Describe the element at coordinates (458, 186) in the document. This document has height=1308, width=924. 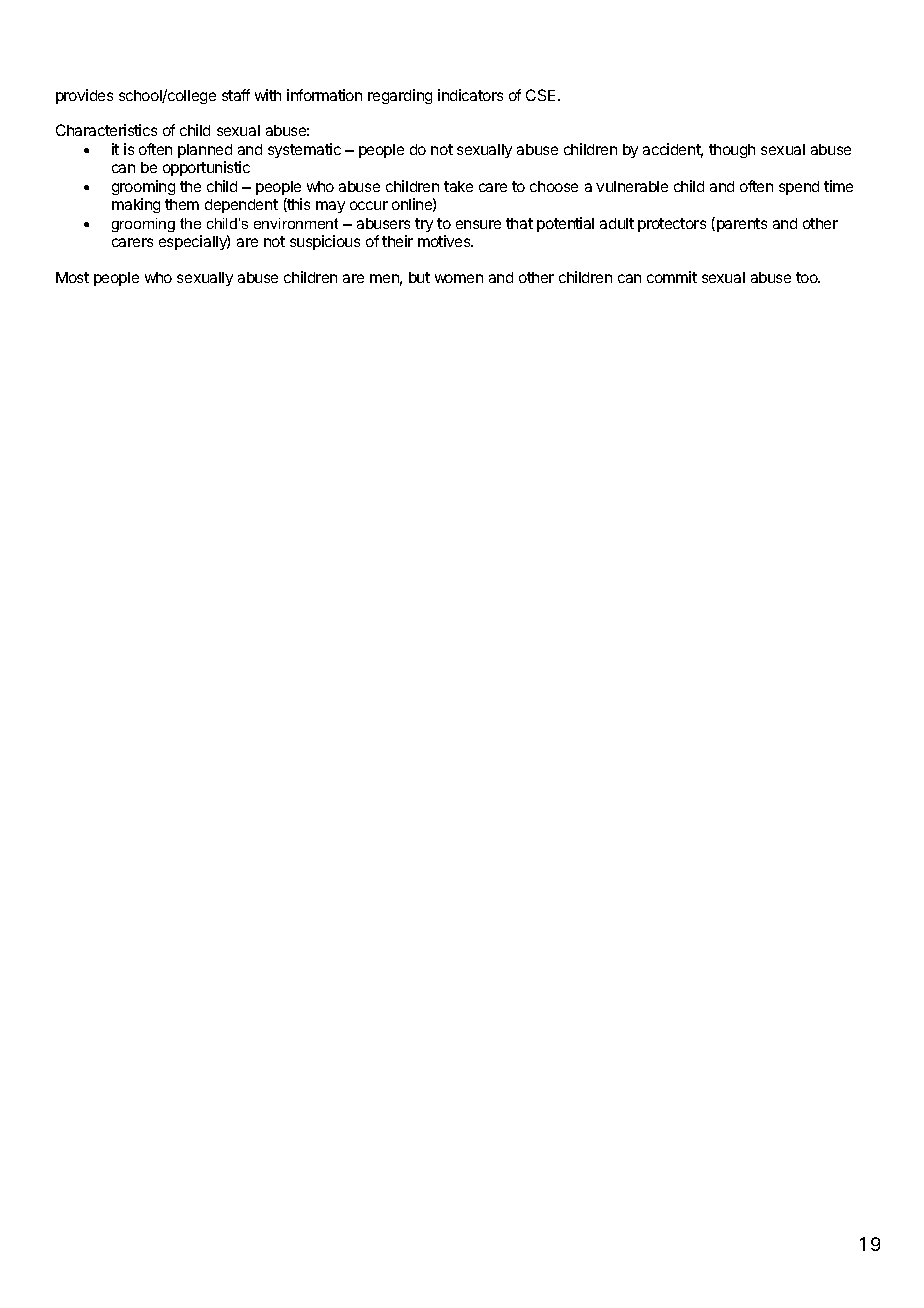
I see `take` at that location.
